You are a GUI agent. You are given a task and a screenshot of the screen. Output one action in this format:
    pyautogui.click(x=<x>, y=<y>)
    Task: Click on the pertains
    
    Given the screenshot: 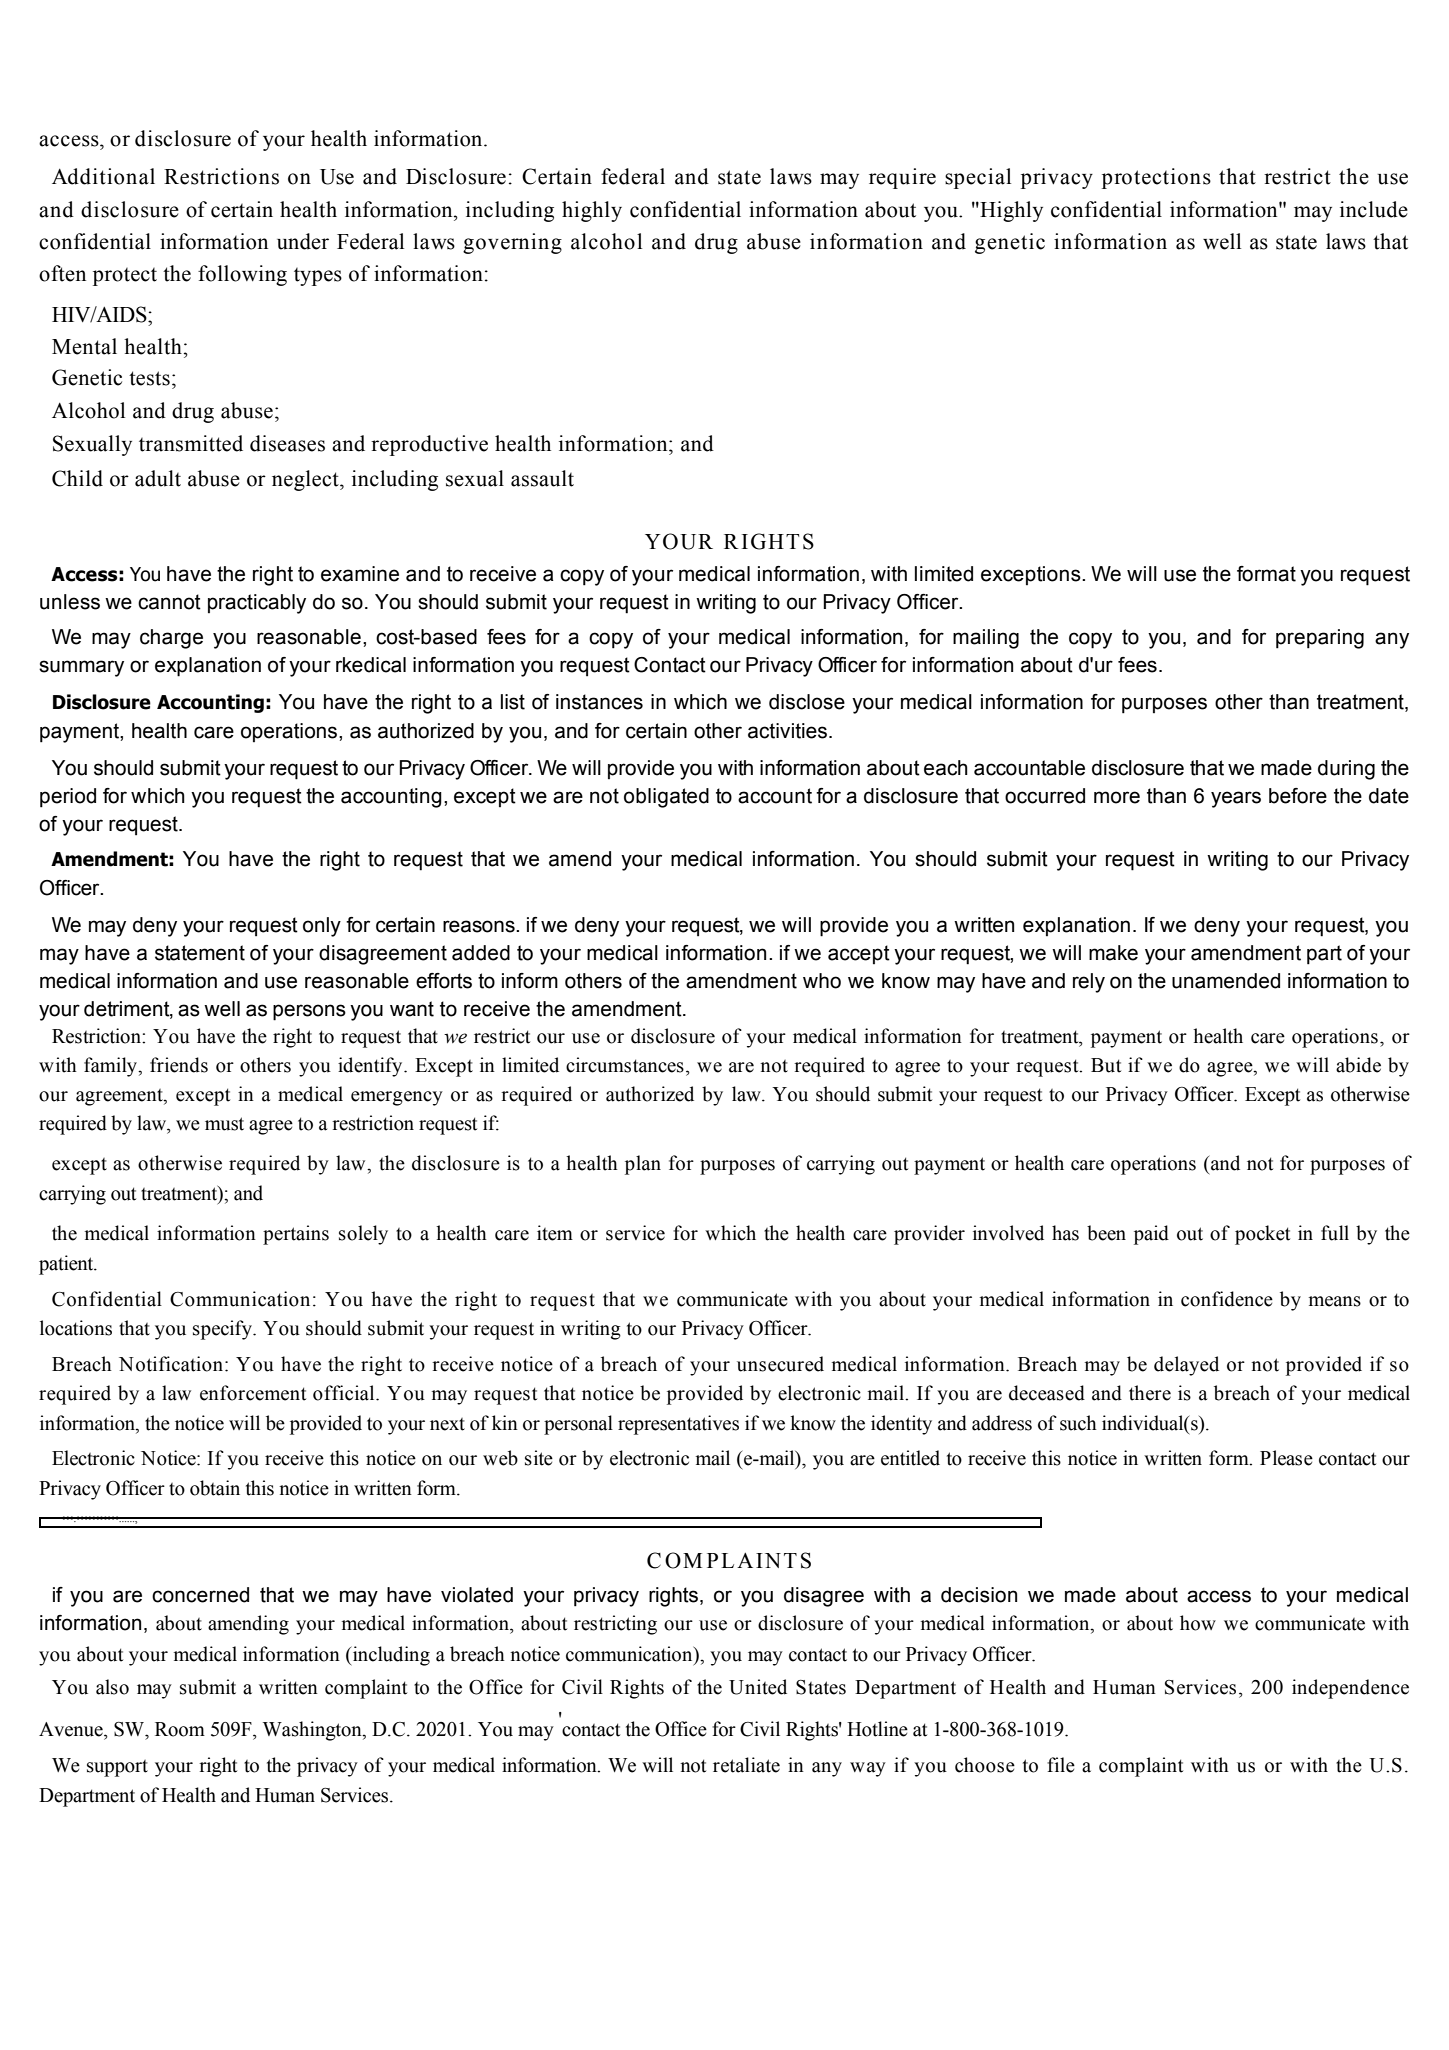 What is the action you would take?
    pyautogui.click(x=296, y=1235)
